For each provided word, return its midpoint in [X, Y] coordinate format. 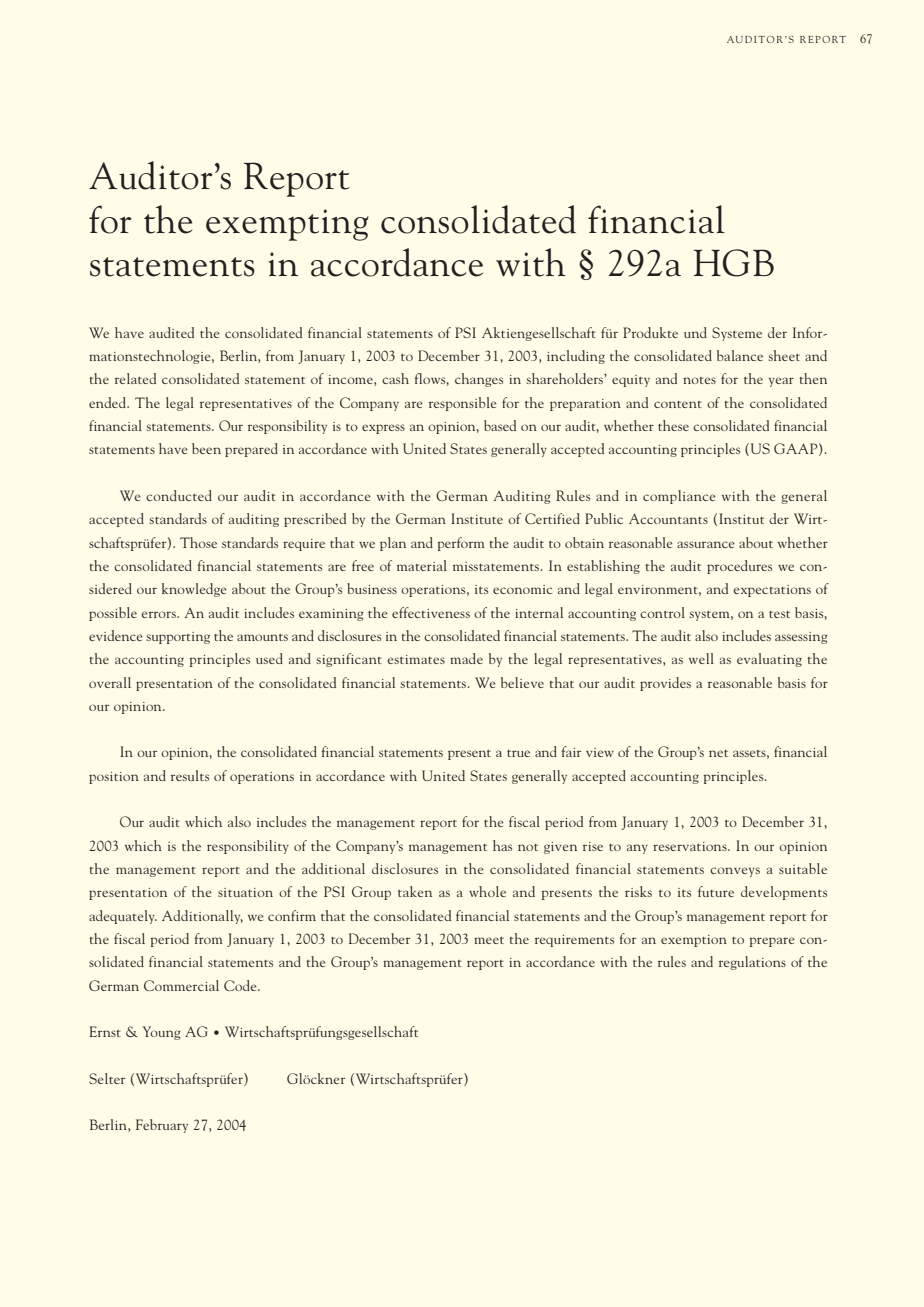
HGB [734, 263]
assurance [706, 544]
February [162, 1126]
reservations [691, 846]
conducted [179, 495]
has [502, 845]
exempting [287, 225]
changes [479, 380]
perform [461, 544]
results [190, 775]
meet [489, 940]
